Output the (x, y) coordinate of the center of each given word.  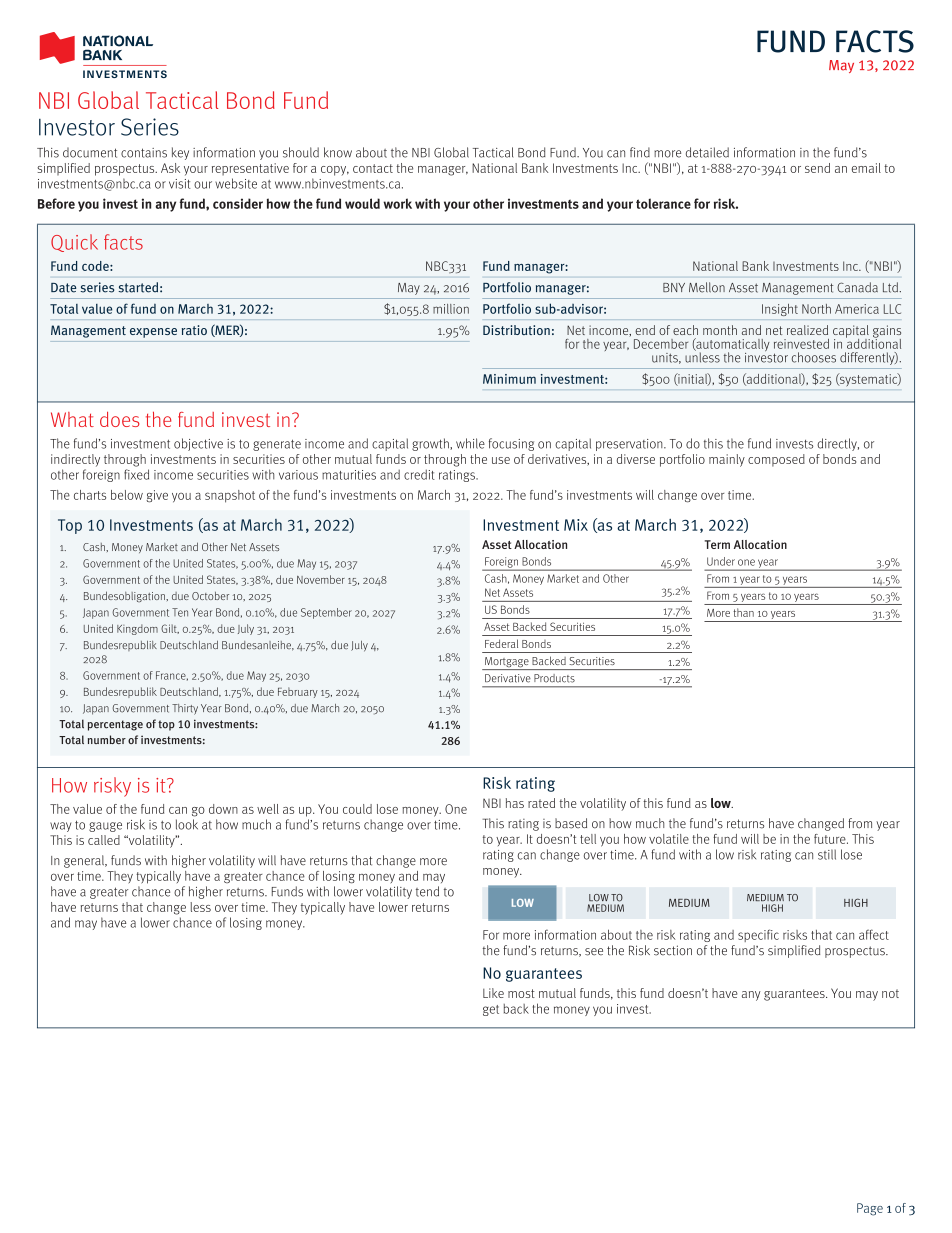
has (515, 803)
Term (717, 544)
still (827, 854)
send (817, 168)
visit (180, 184)
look (187, 824)
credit (419, 474)
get (491, 1010)
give (157, 496)
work (397, 203)
